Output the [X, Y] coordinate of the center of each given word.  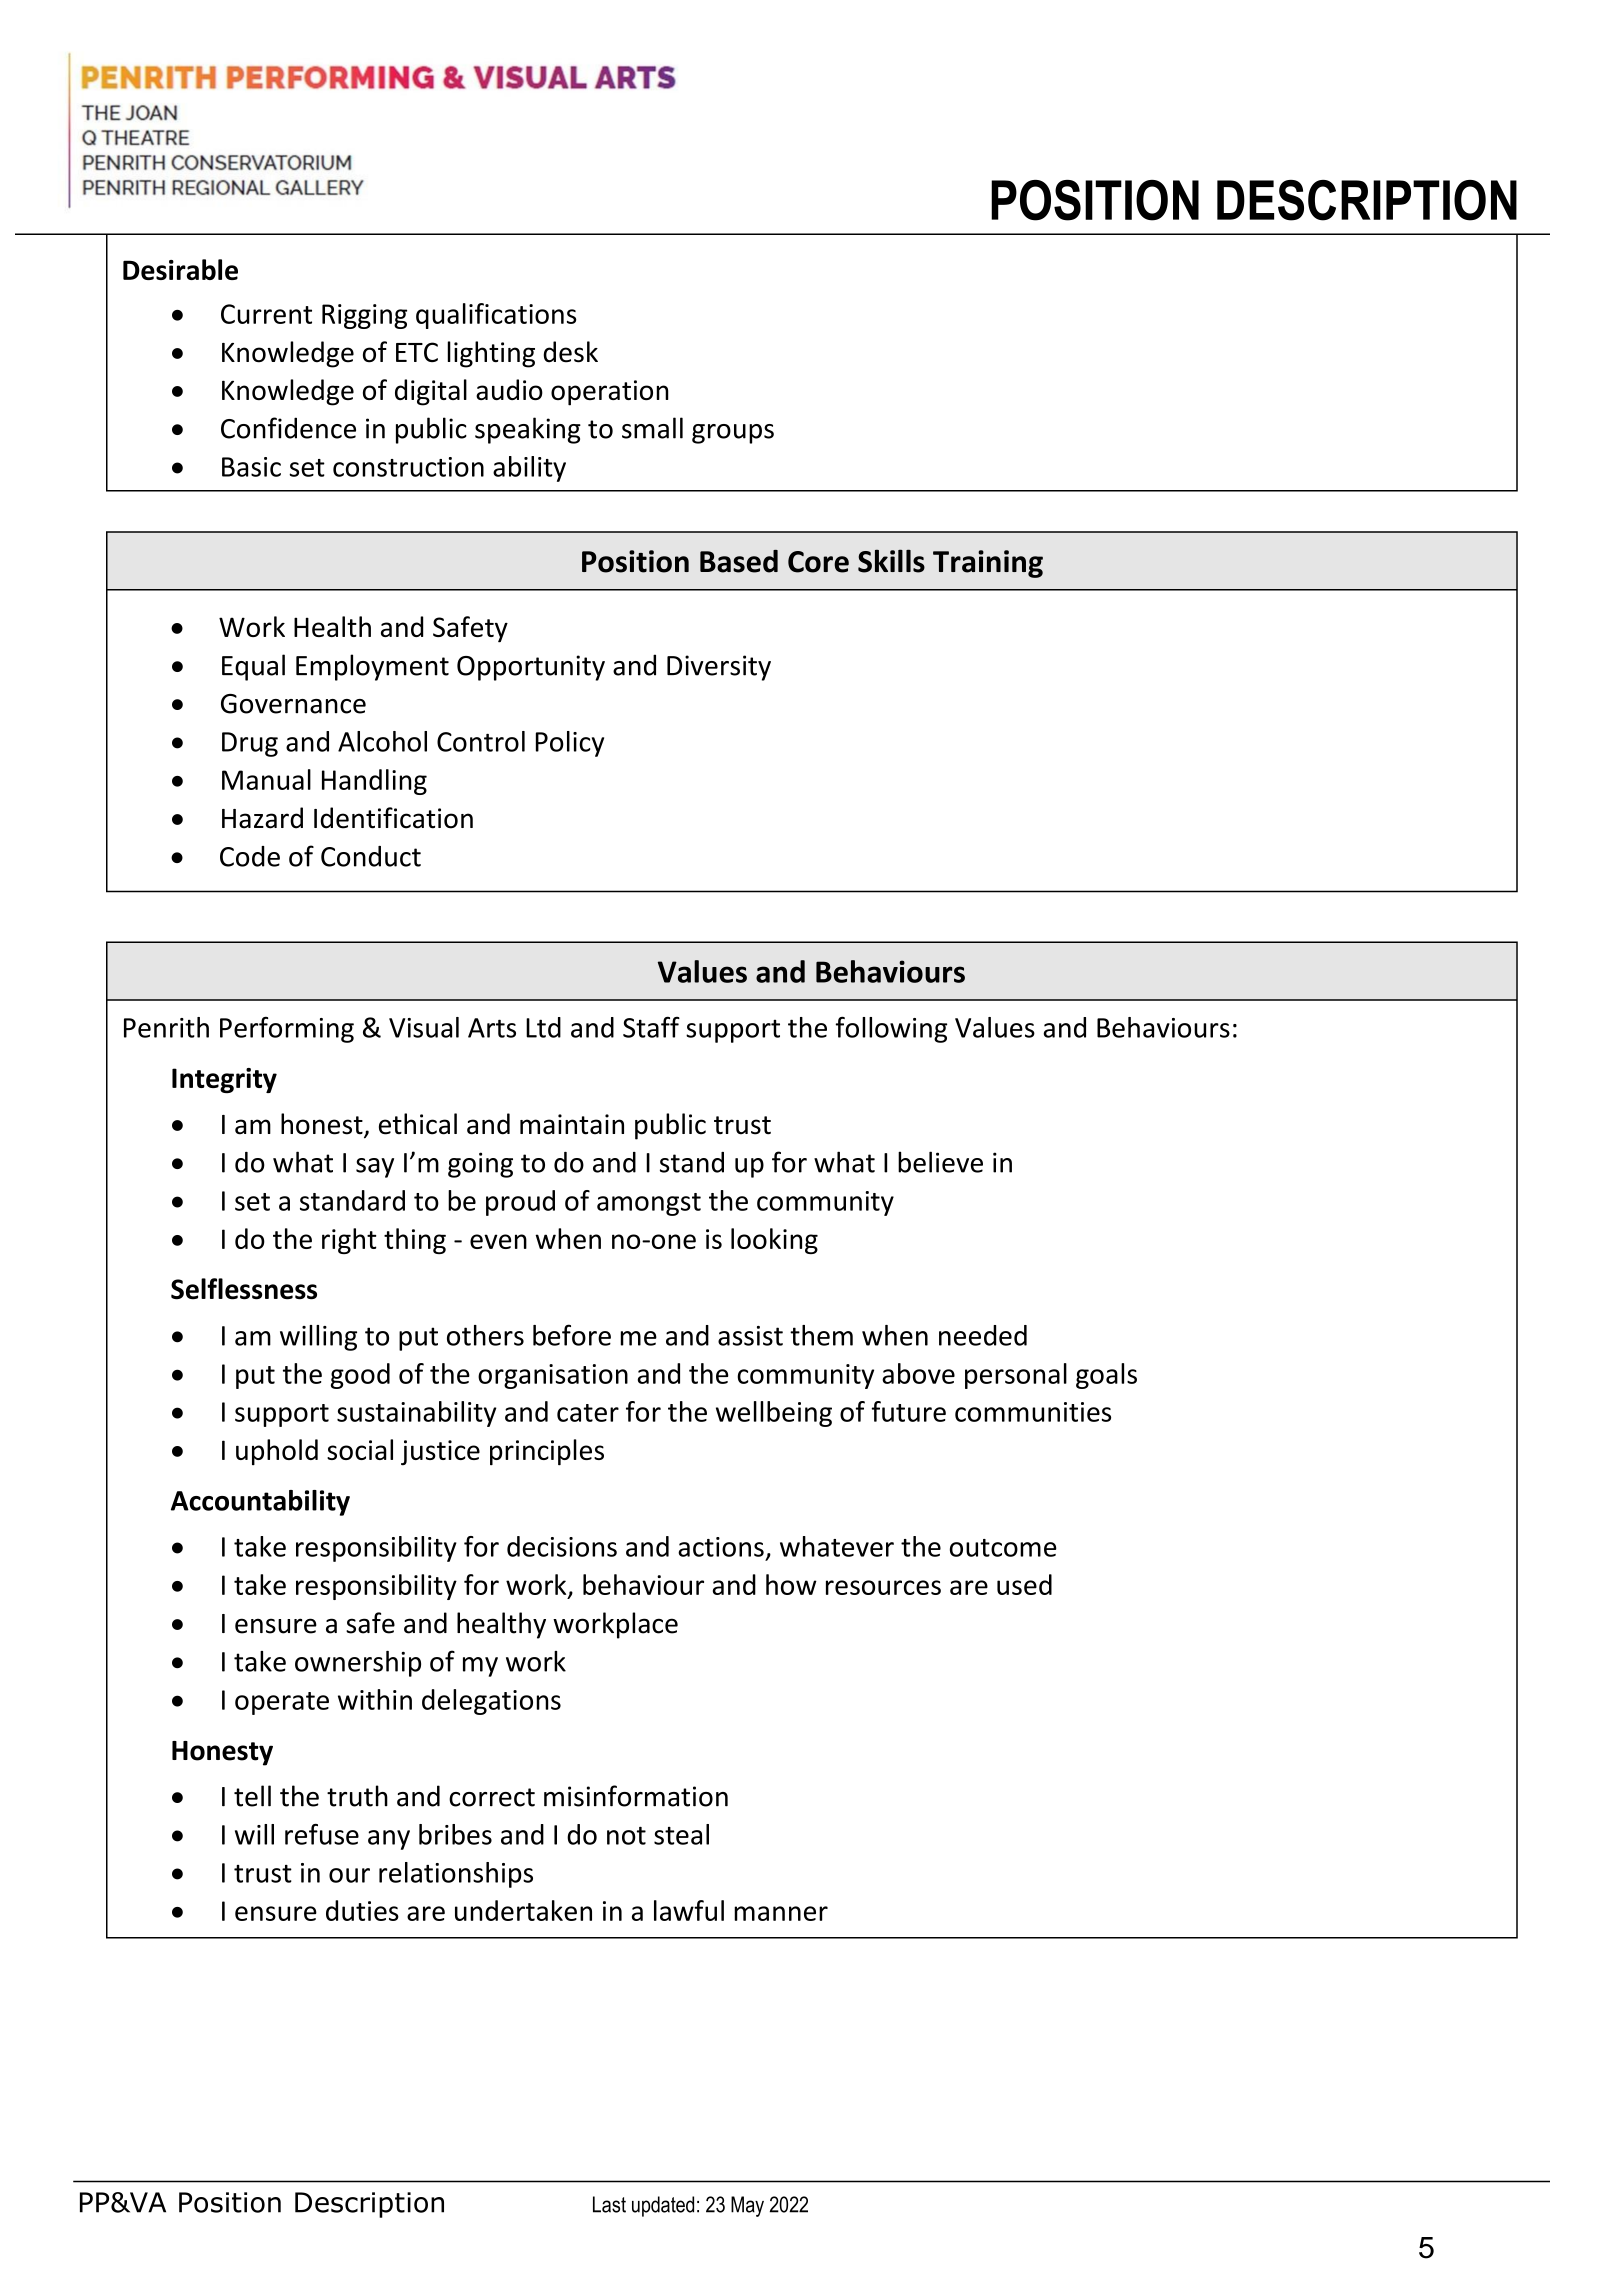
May [747, 2206]
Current [266, 314]
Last [609, 2204]
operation [610, 393]
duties [362, 1910]
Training [988, 564]
